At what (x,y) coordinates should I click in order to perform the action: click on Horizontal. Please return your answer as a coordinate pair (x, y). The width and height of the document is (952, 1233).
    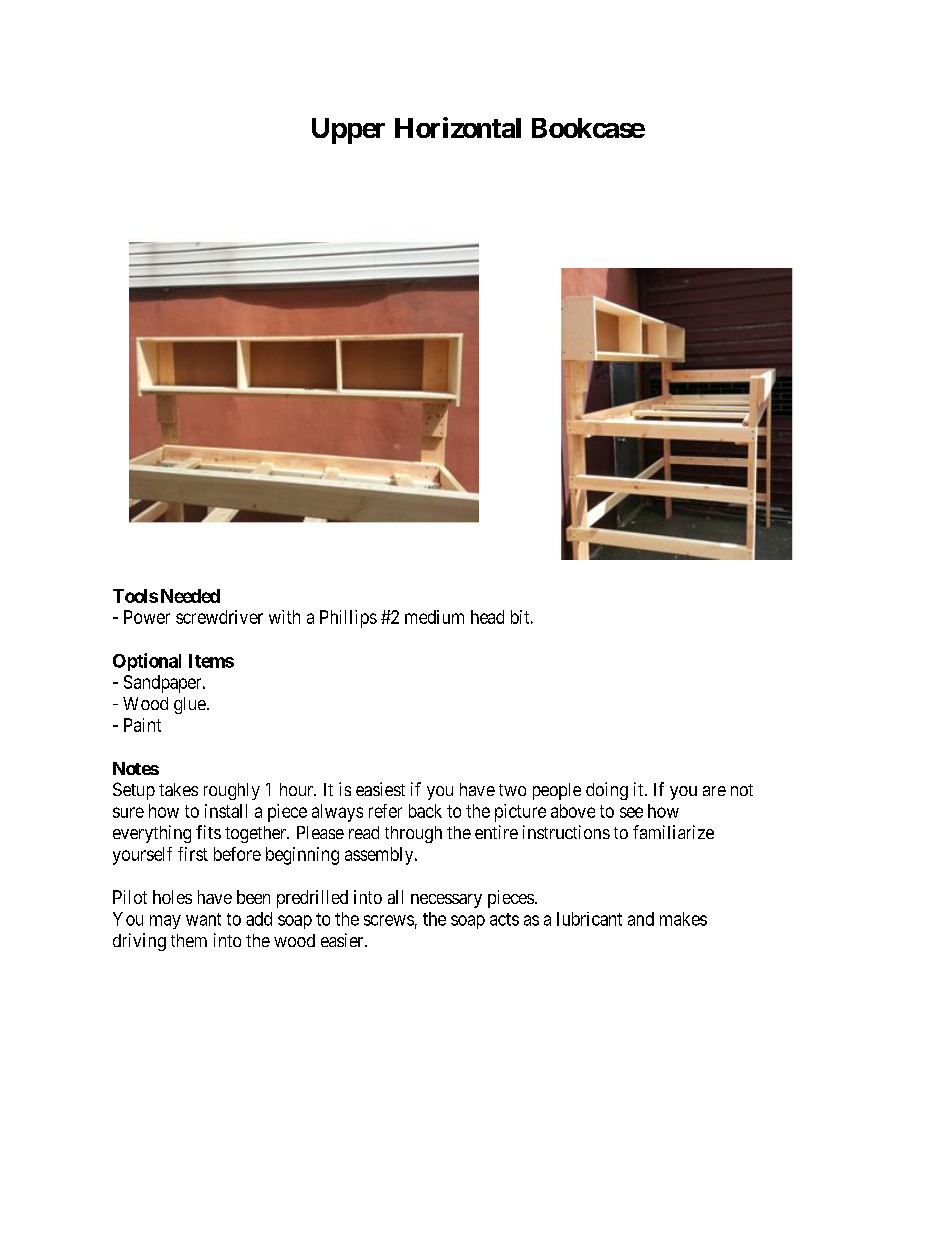
    Looking at the image, I should click on (458, 127).
